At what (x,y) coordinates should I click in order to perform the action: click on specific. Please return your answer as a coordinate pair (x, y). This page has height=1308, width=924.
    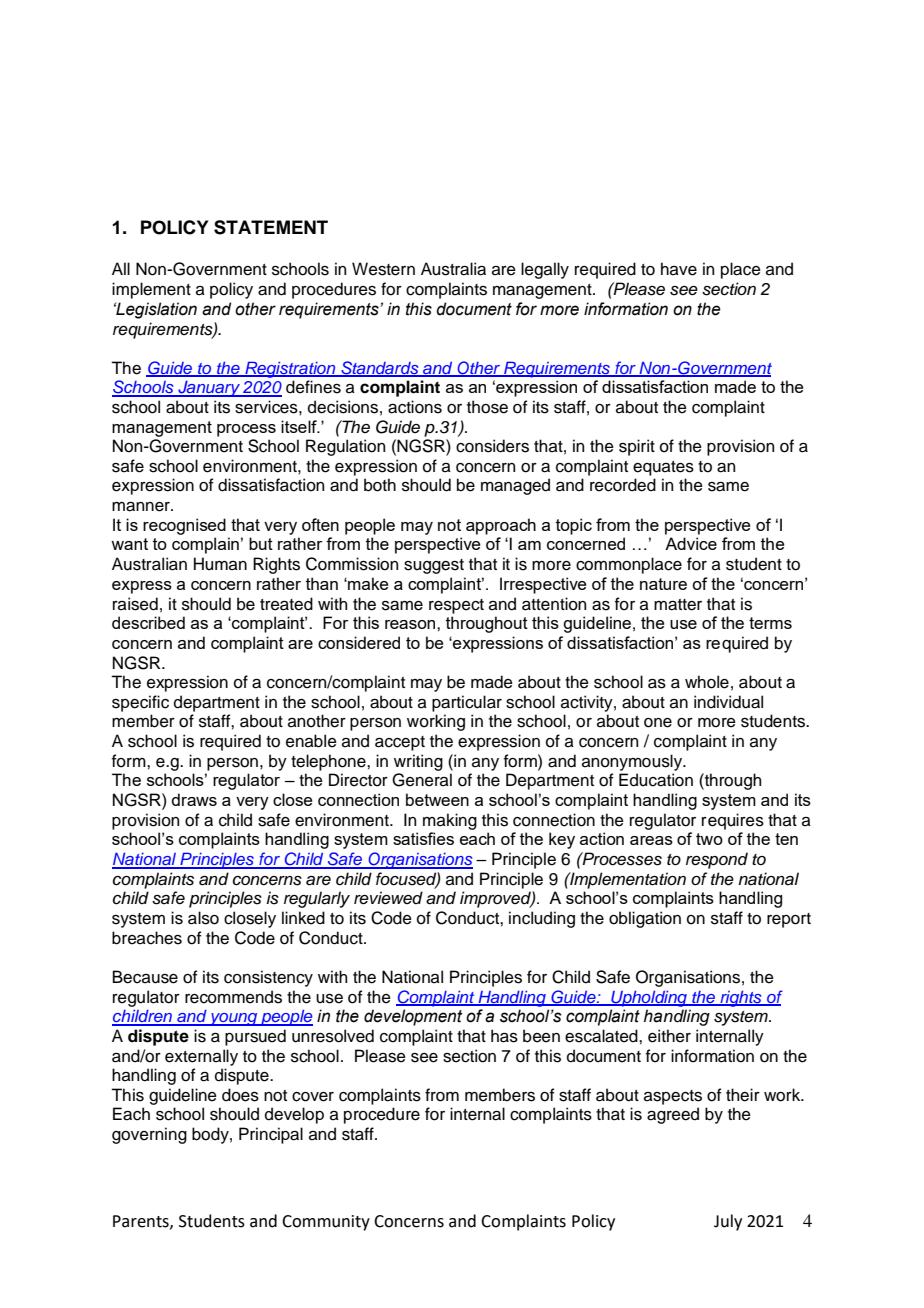
    Looking at the image, I should click on (140, 703).
